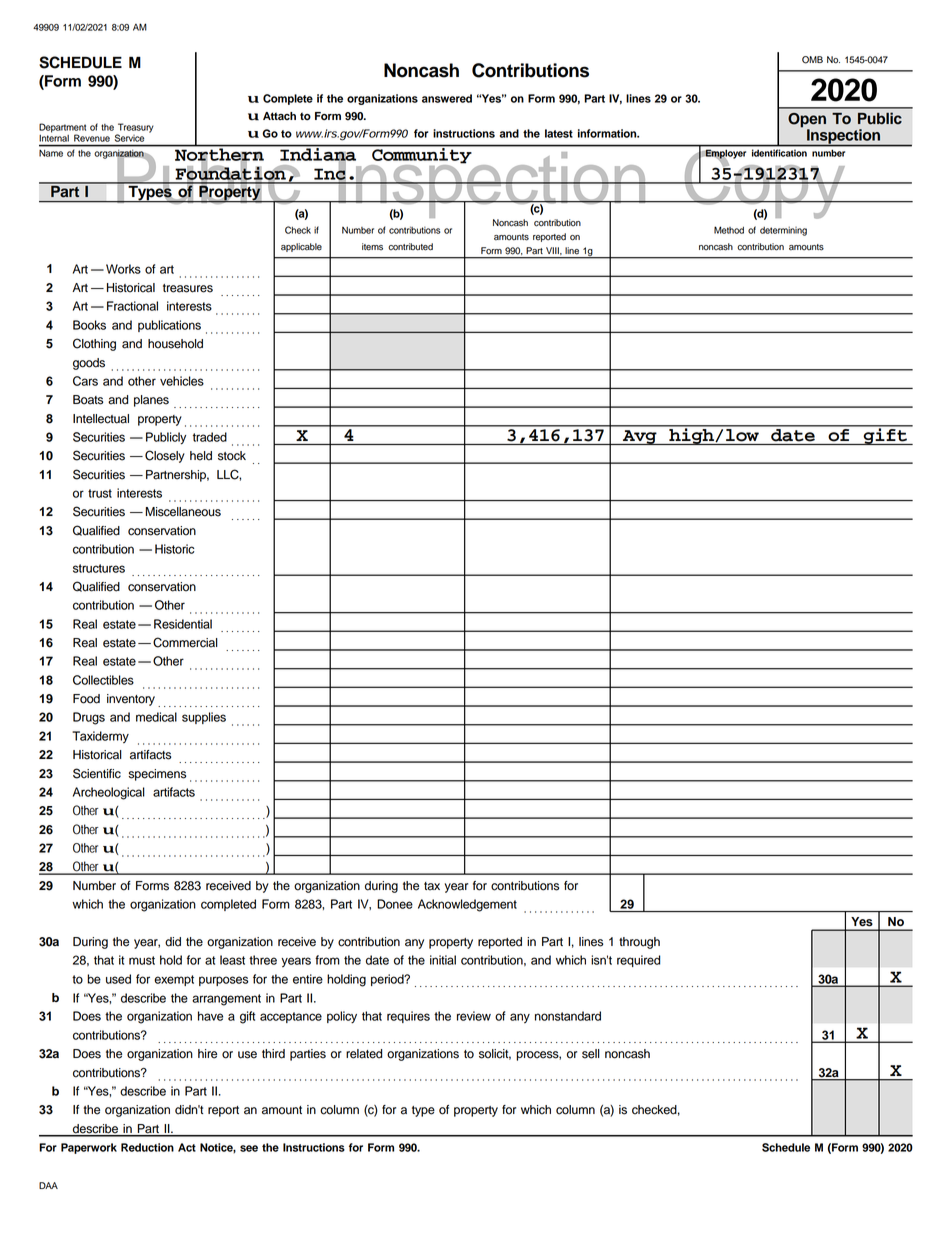 The height and width of the document is (1233, 952). What do you see at coordinates (447, 98) in the document?
I see `answered` at bounding box center [447, 98].
